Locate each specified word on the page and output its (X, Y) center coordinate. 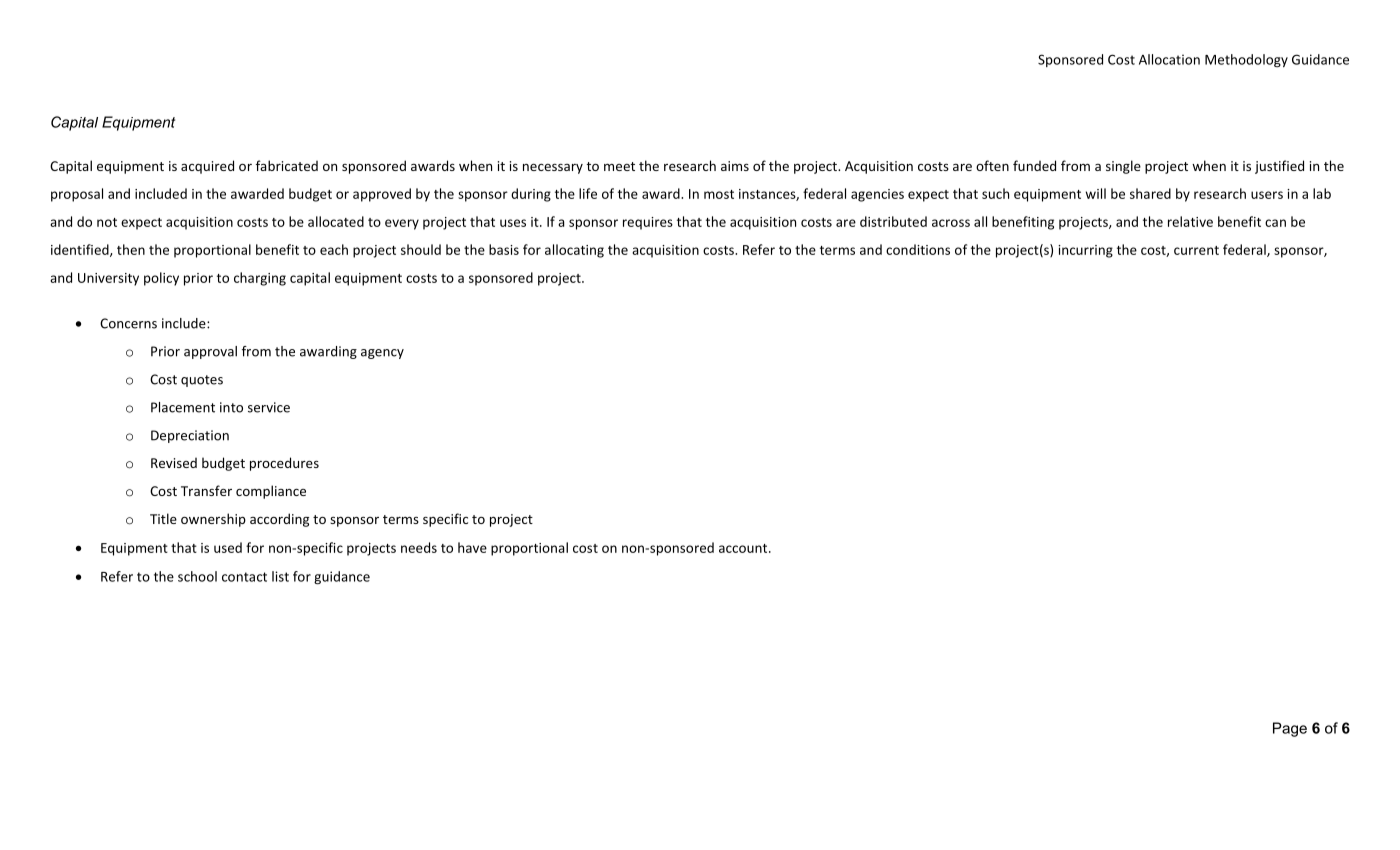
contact (244, 577)
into (231, 407)
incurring (1085, 251)
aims (735, 166)
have (472, 547)
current (1196, 250)
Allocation (1169, 59)
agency (382, 354)
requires (648, 223)
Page (1290, 729)
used (228, 547)
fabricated (287, 165)
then (131, 249)
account (744, 548)
